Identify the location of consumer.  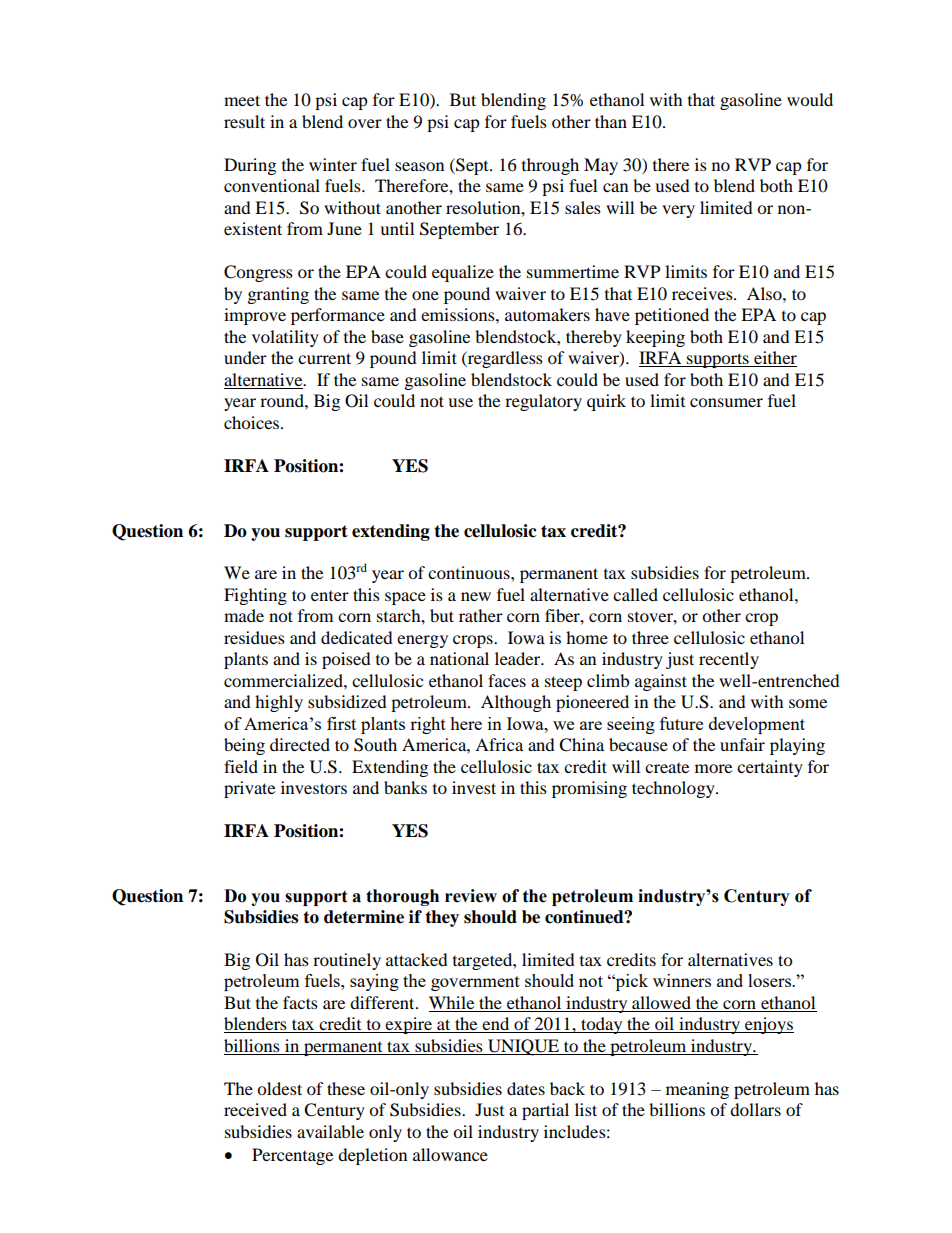
(726, 402).
